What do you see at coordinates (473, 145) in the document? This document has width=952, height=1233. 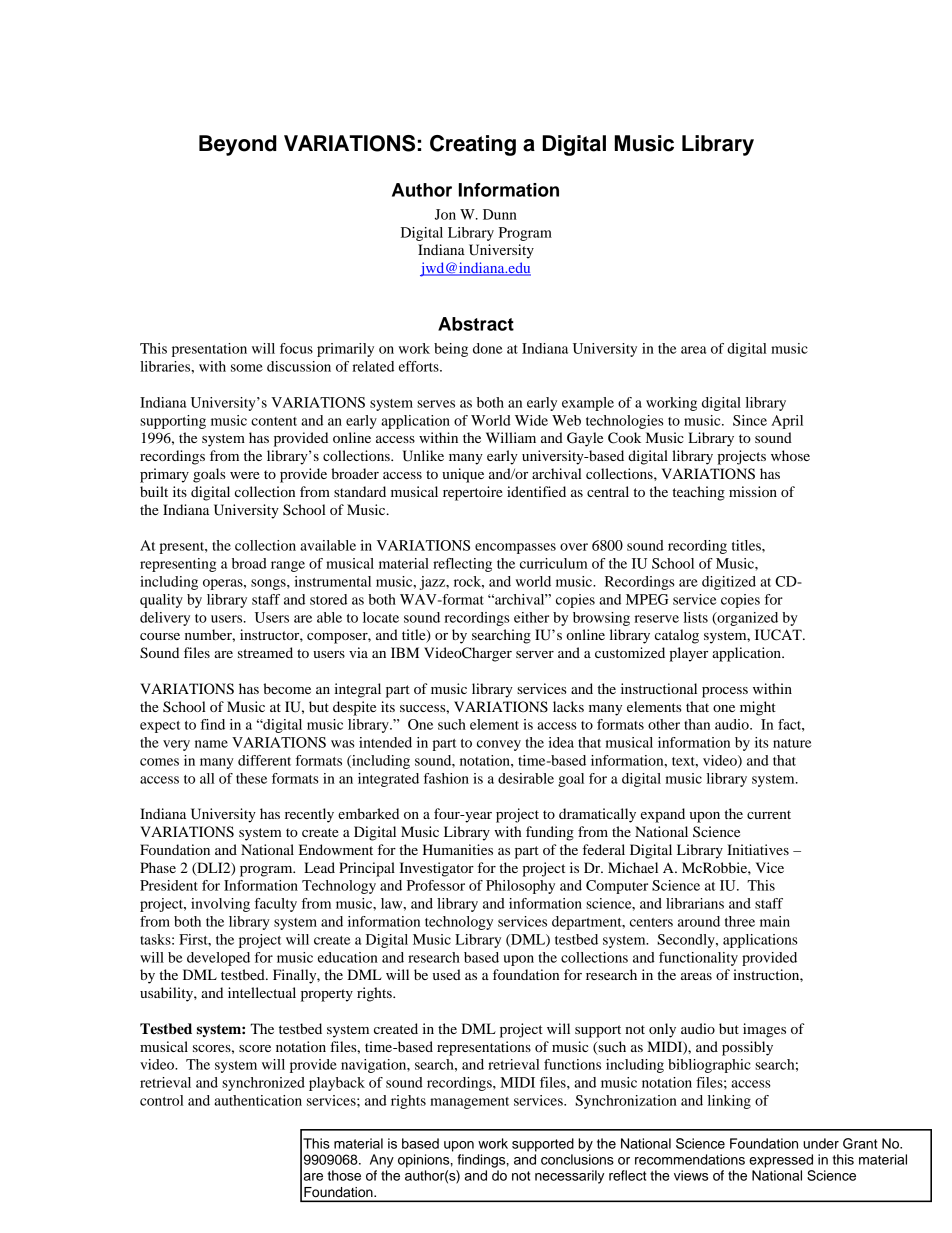 I see `Creating` at bounding box center [473, 145].
